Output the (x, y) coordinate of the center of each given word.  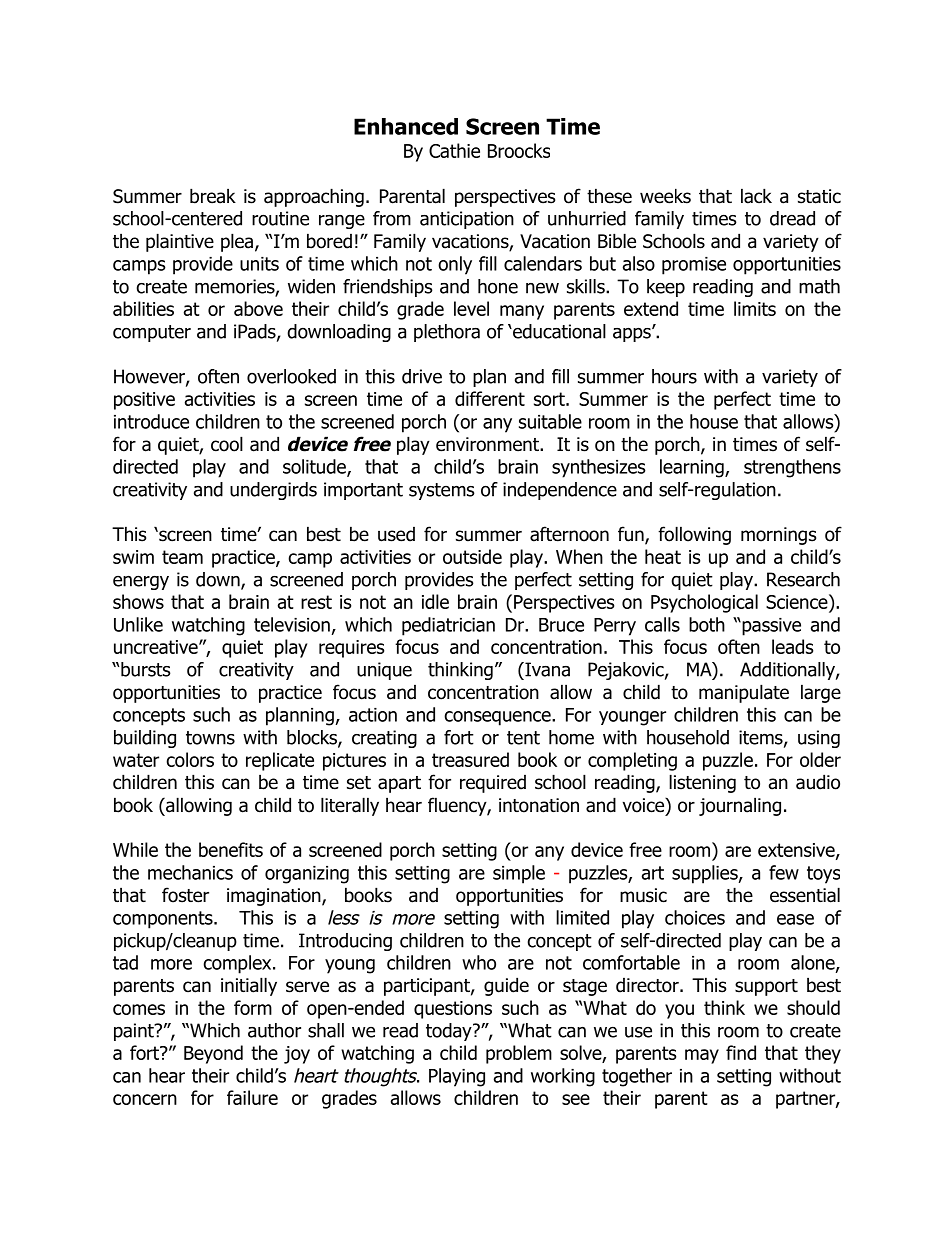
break (213, 196)
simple (519, 874)
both (707, 624)
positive (144, 401)
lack (756, 196)
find (741, 1052)
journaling (740, 806)
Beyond (213, 1054)
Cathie (454, 150)
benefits (231, 849)
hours (674, 376)
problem (519, 1054)
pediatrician (448, 626)
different (490, 398)
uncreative (157, 647)
